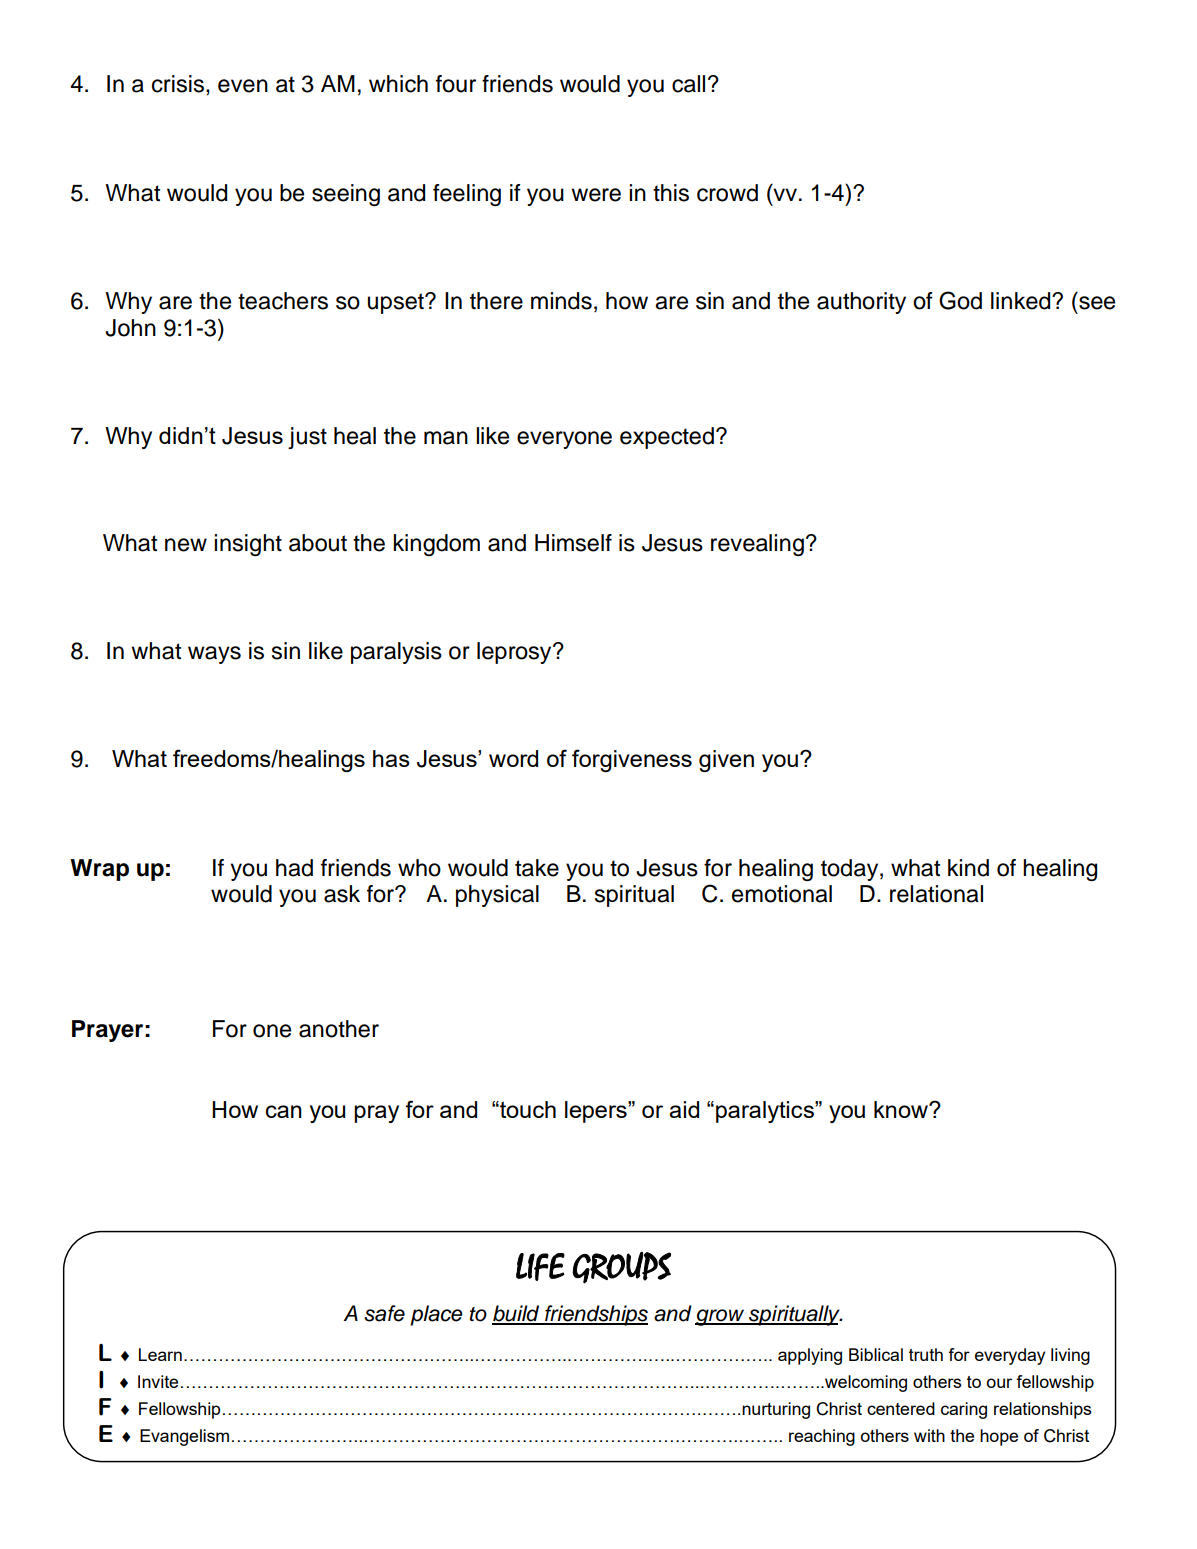  Describe the element at coordinates (727, 193) in the document. I see `crowd` at that location.
